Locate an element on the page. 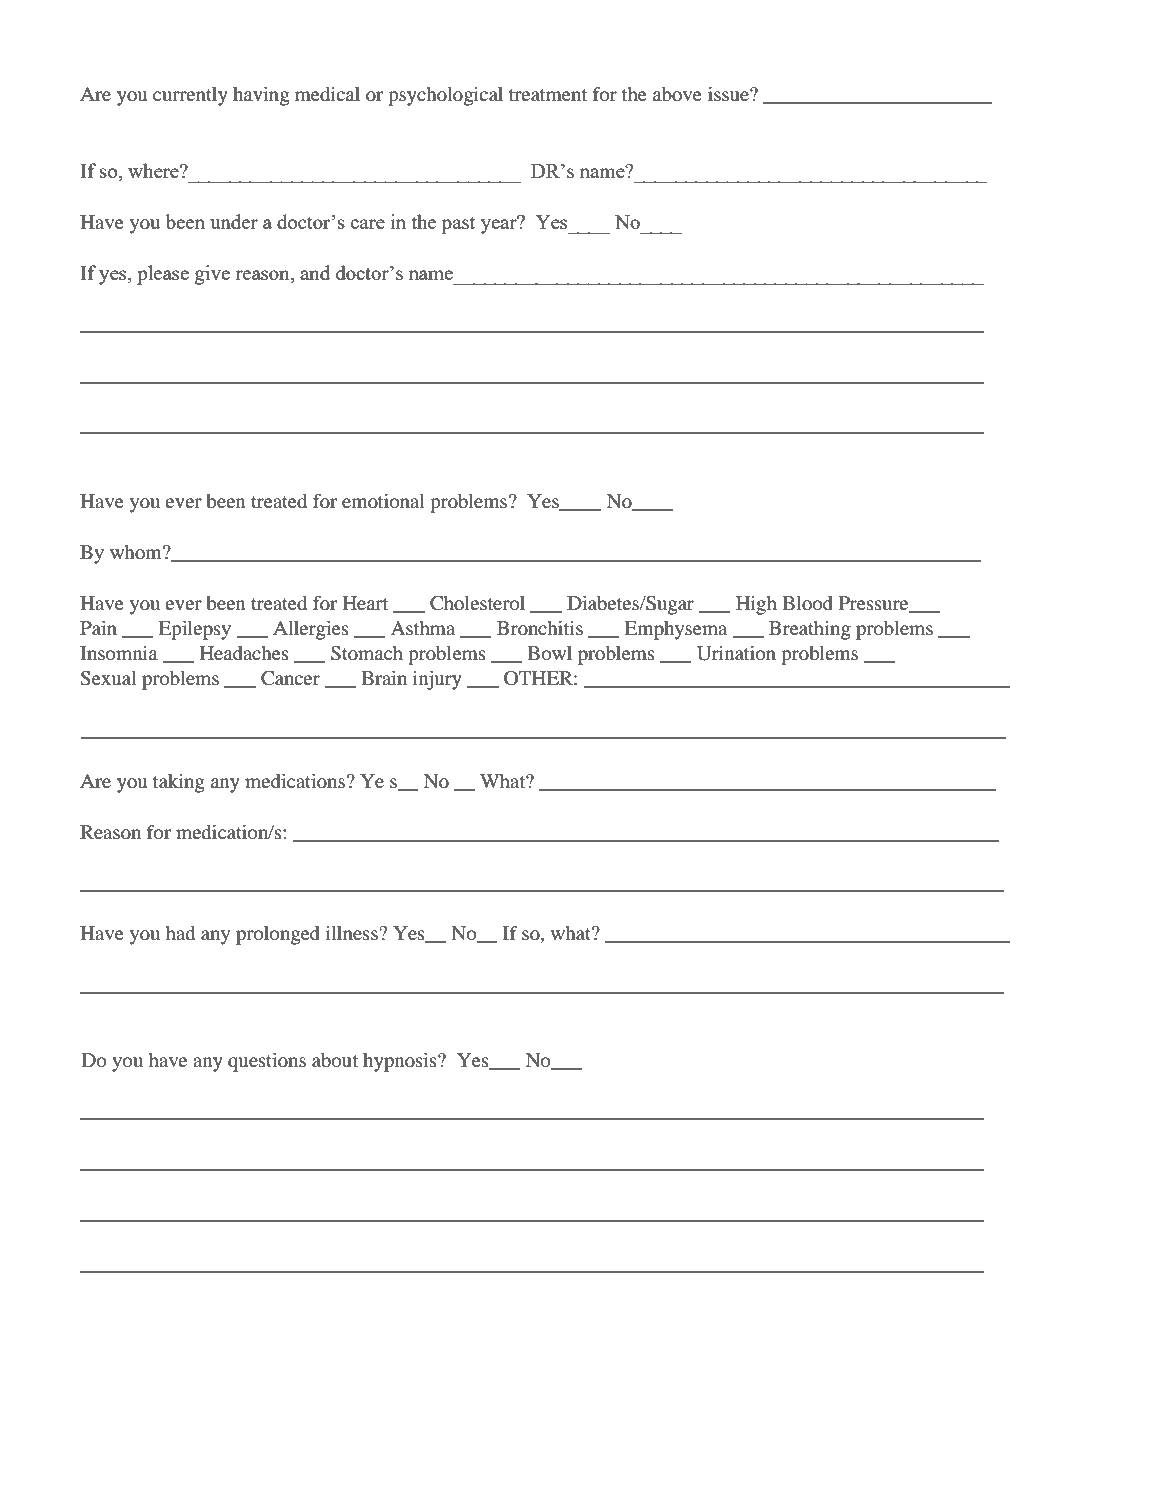 This page has width=1156, height=1496. emotional is located at coordinates (383, 501).
